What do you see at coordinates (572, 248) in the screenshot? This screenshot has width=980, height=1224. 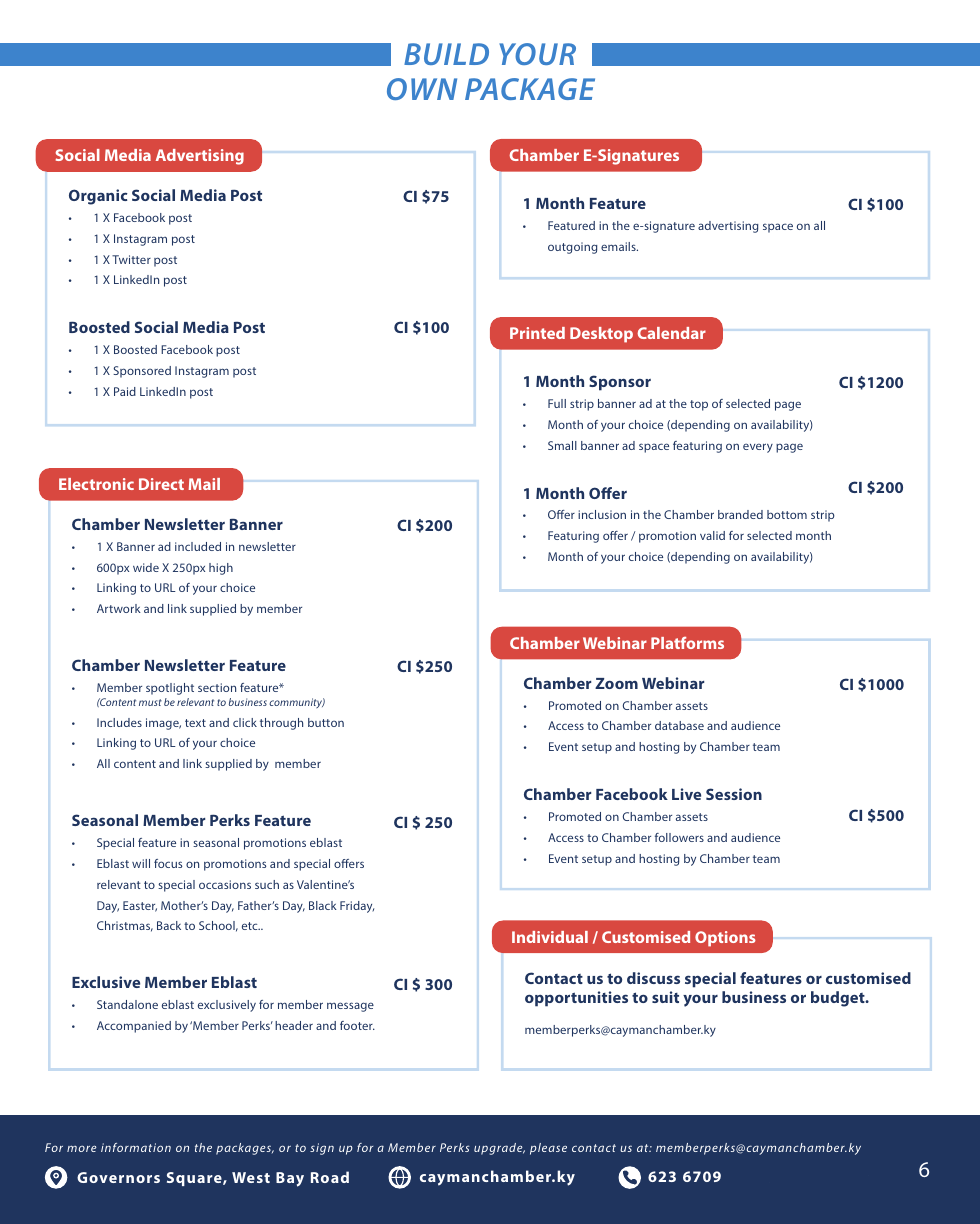 I see `outgoing` at bounding box center [572, 248].
